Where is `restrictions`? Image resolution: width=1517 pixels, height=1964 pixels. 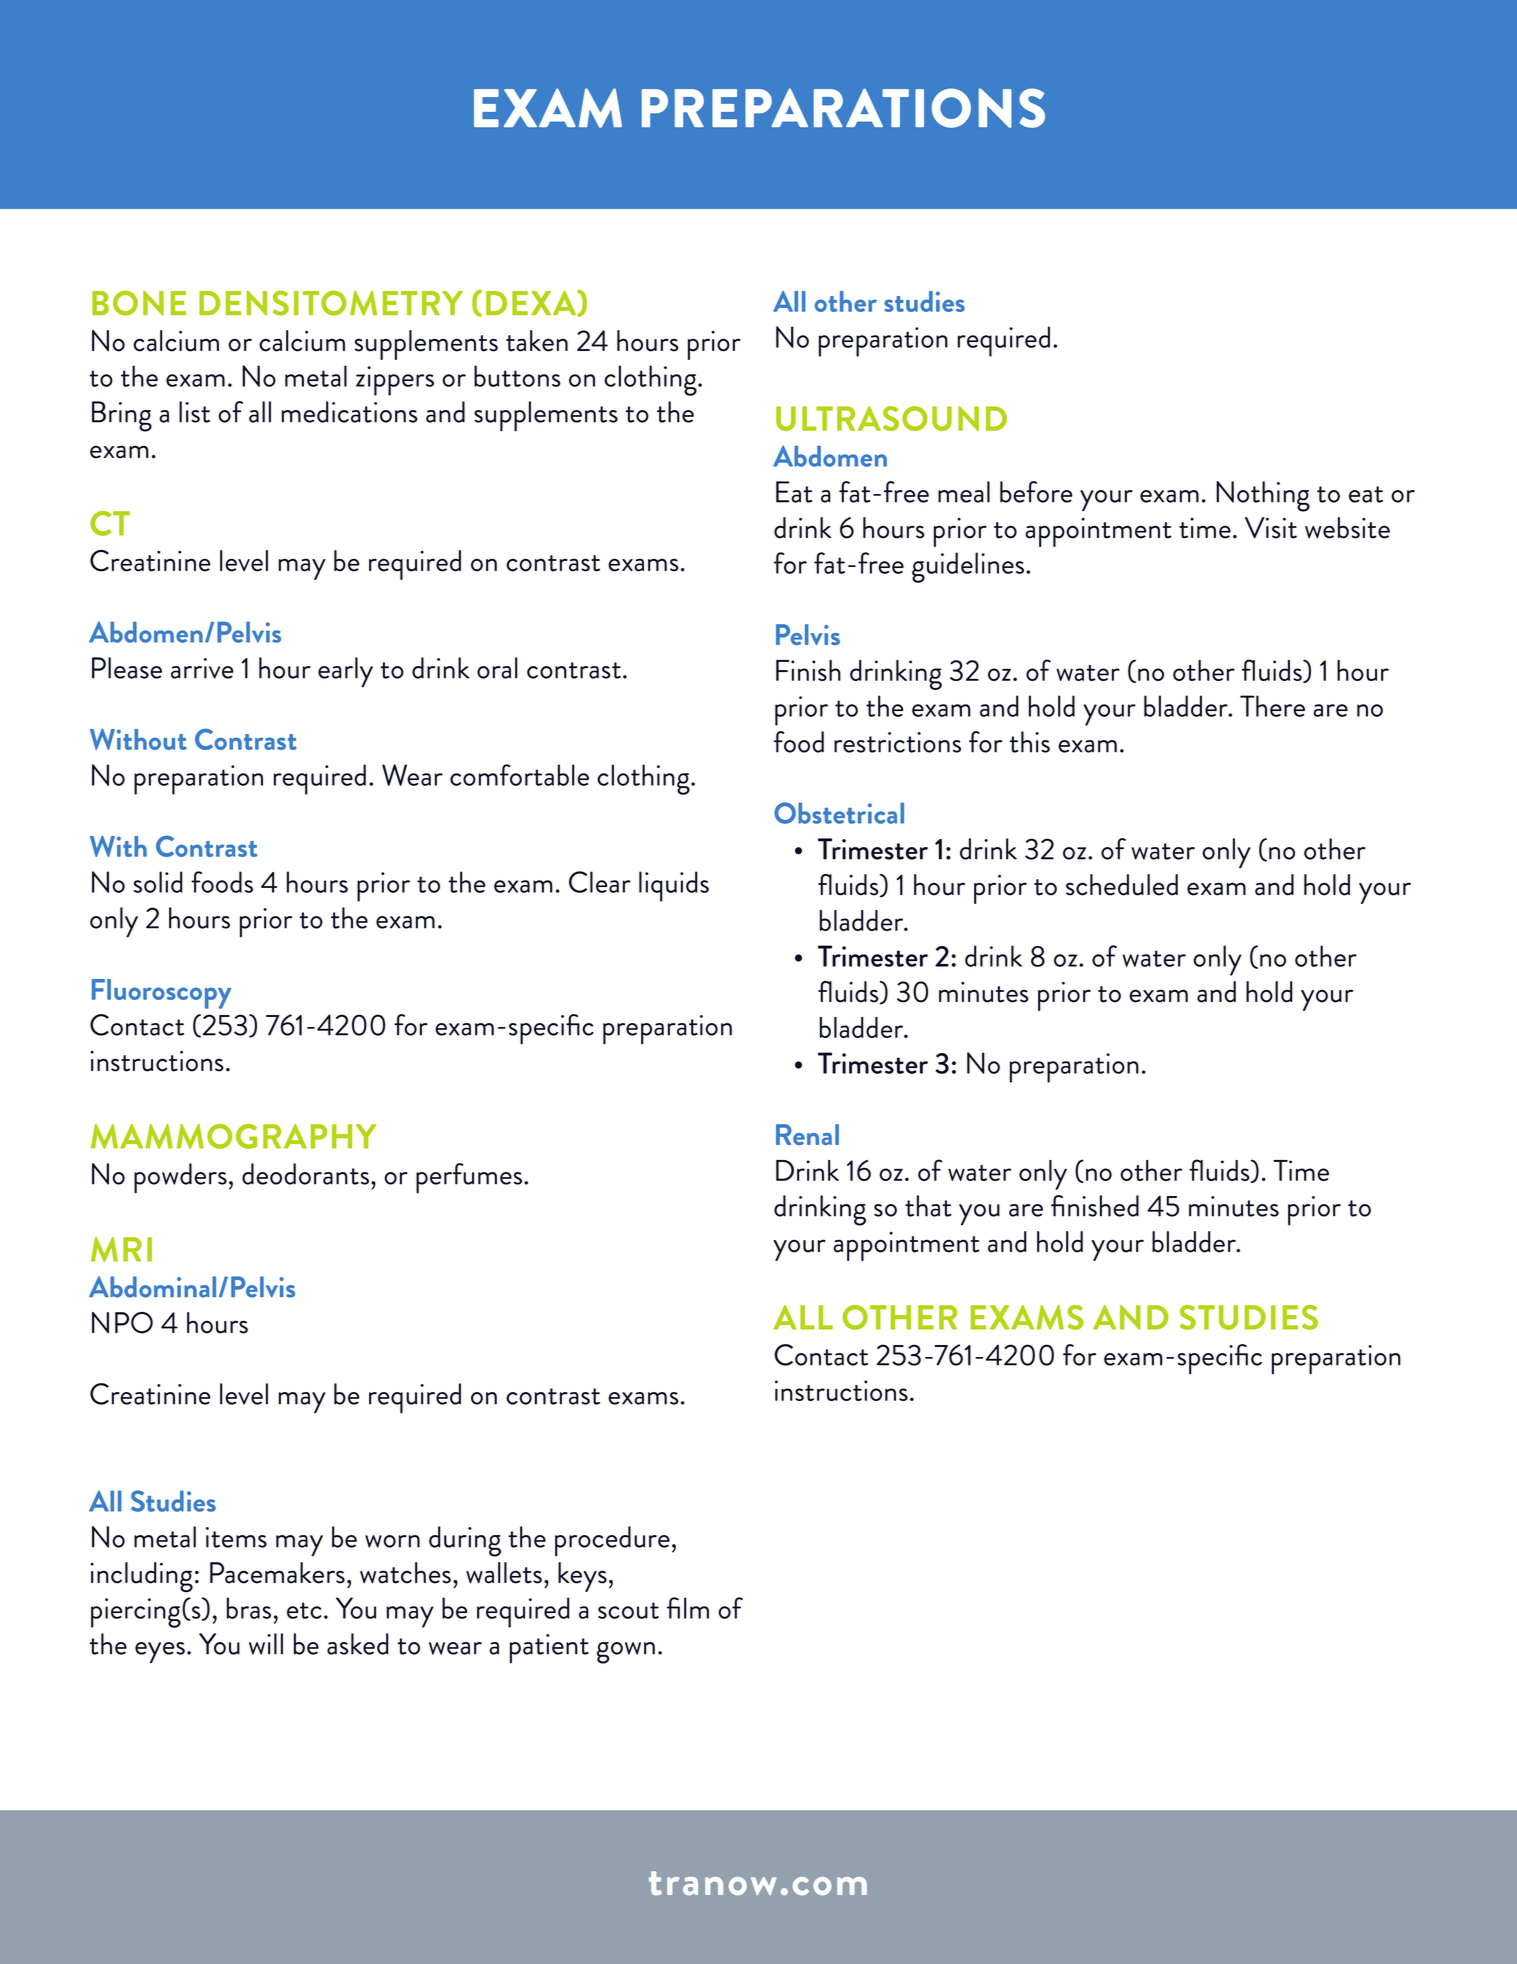 restrictions is located at coordinates (897, 742).
